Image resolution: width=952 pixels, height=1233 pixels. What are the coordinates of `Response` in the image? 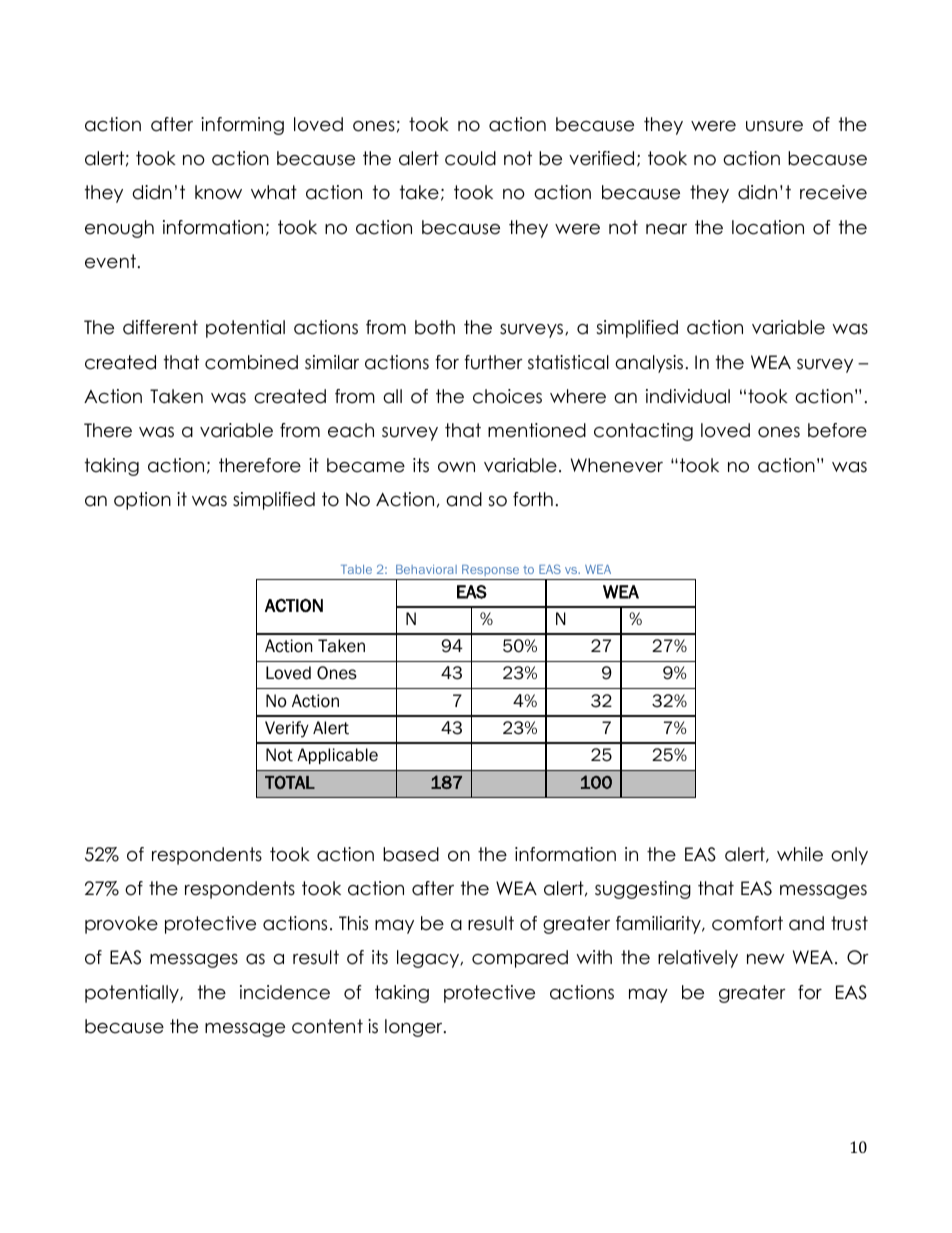 It's located at (490, 570).
